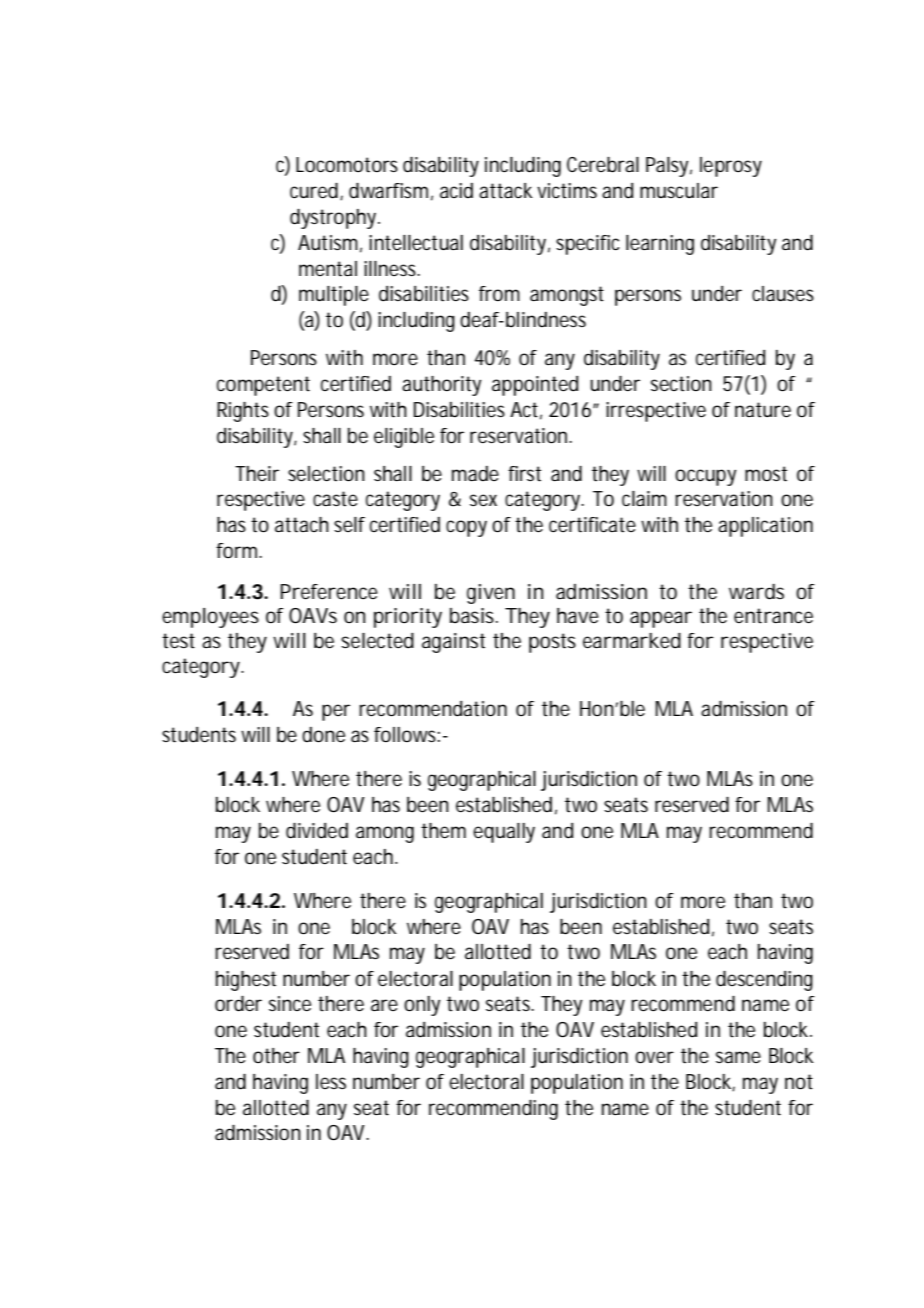 This screenshot has width=924, height=1308. I want to click on cured, so click(315, 191).
